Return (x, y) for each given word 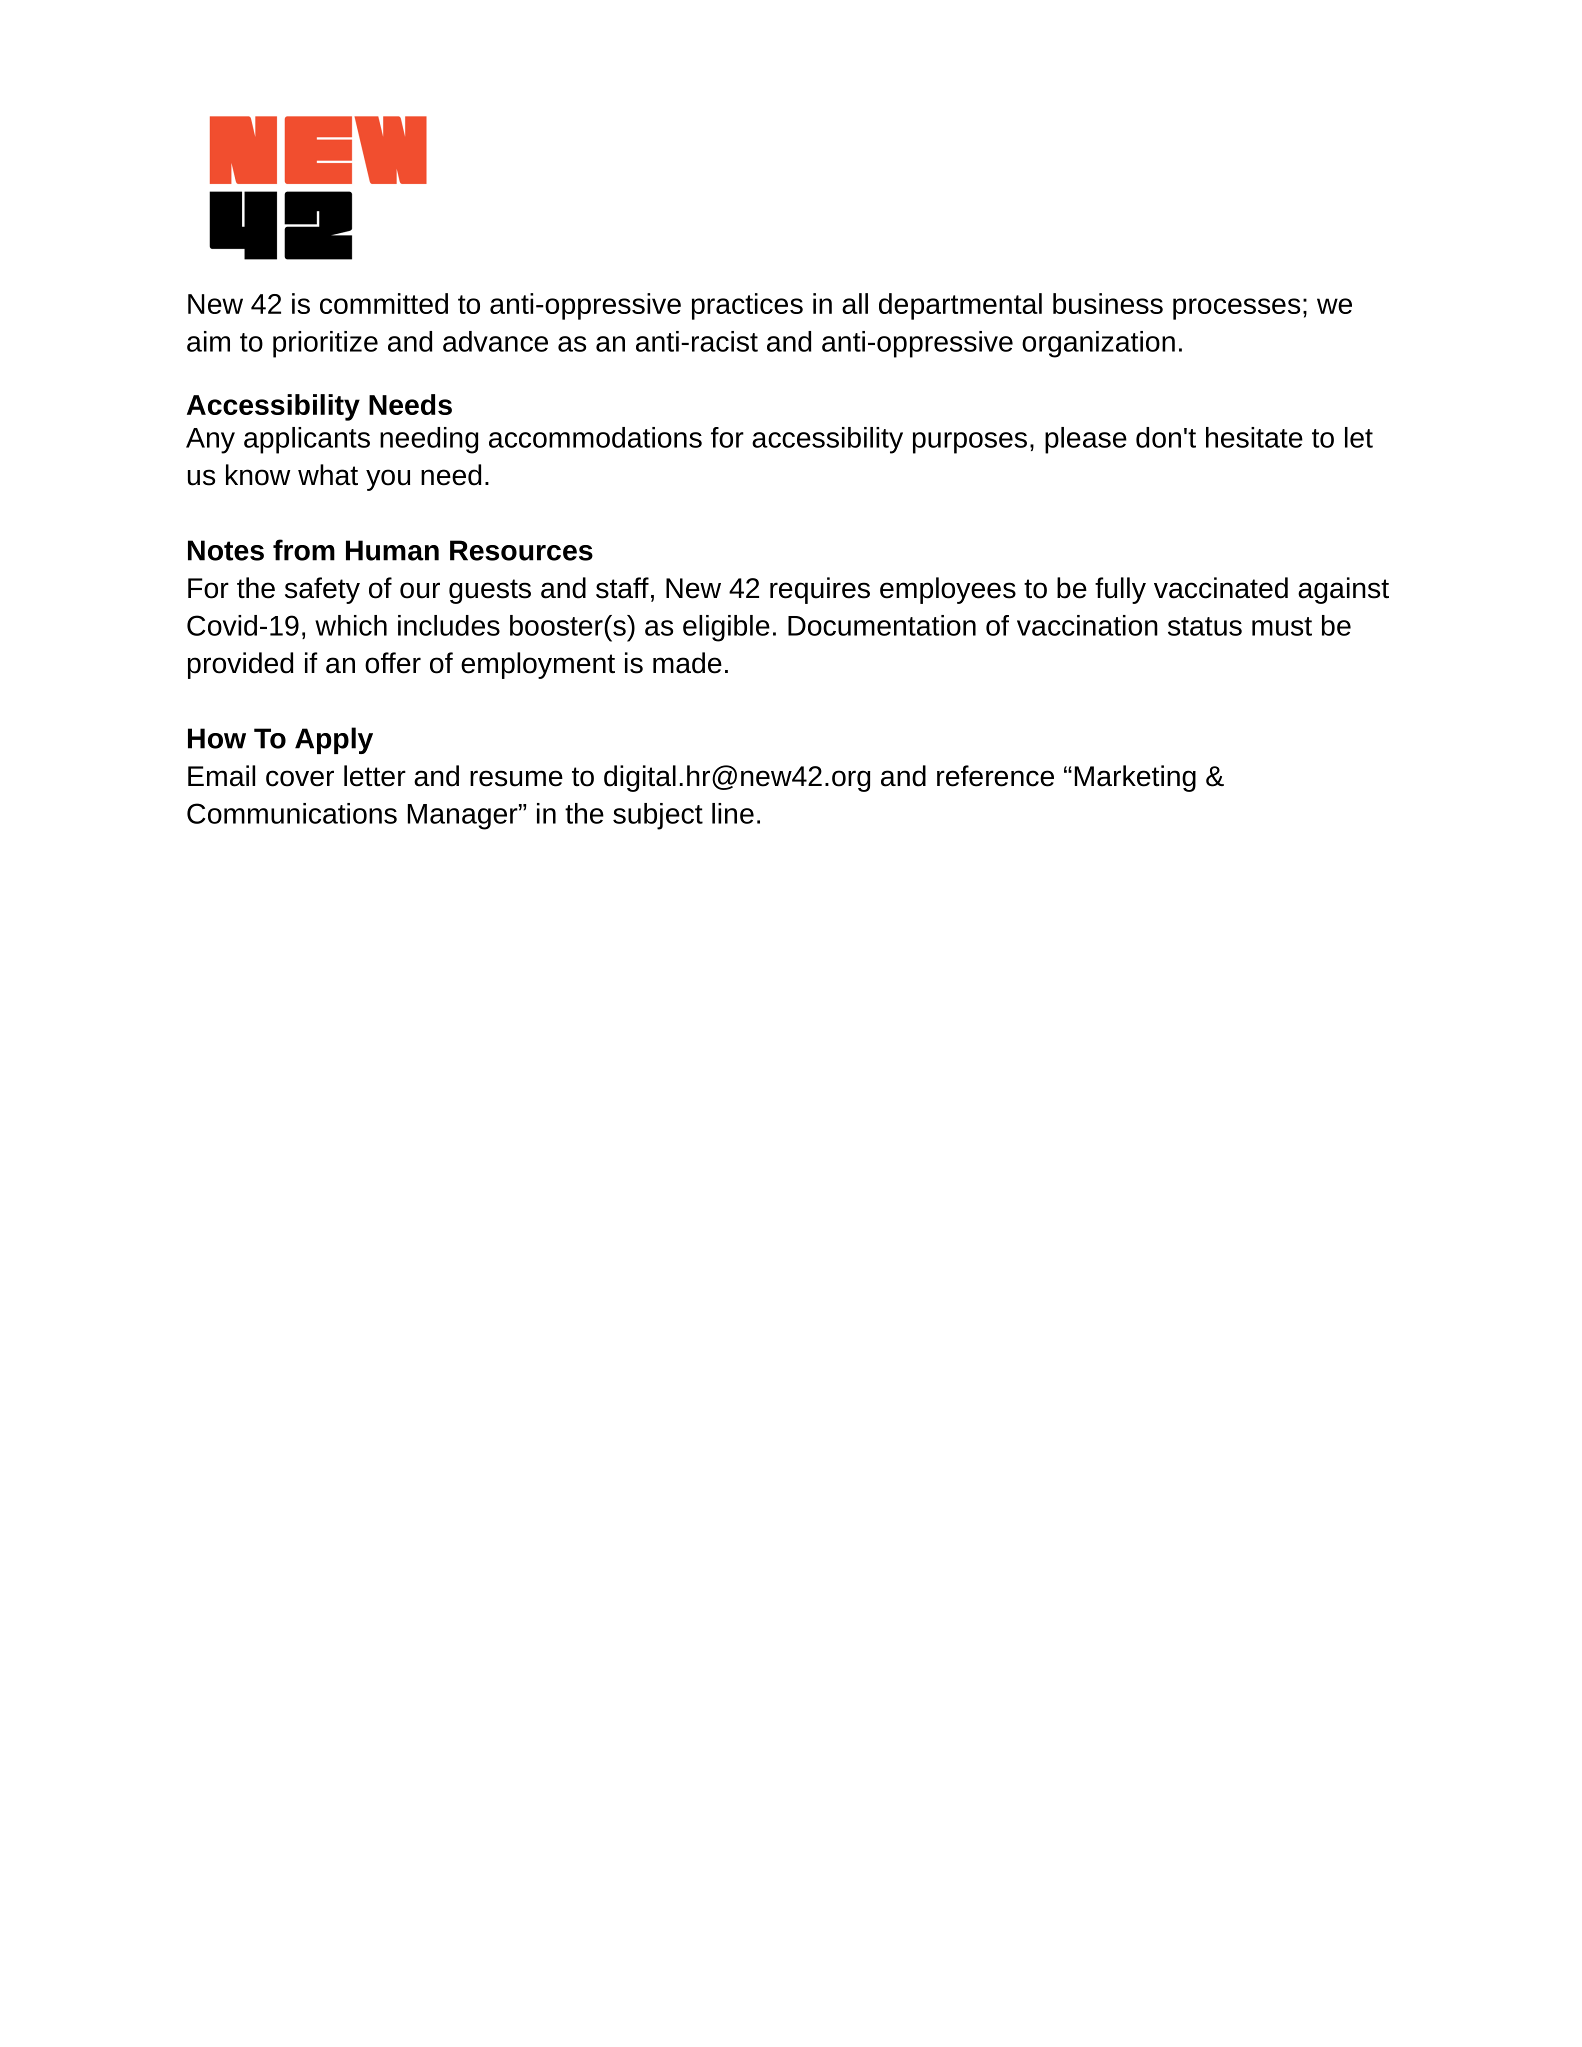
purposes (970, 443)
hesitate (1254, 437)
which (351, 625)
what (328, 475)
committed (384, 303)
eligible (726, 628)
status (1205, 626)
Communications (292, 813)
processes (1236, 309)
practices (747, 306)
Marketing (1135, 778)
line (733, 813)
